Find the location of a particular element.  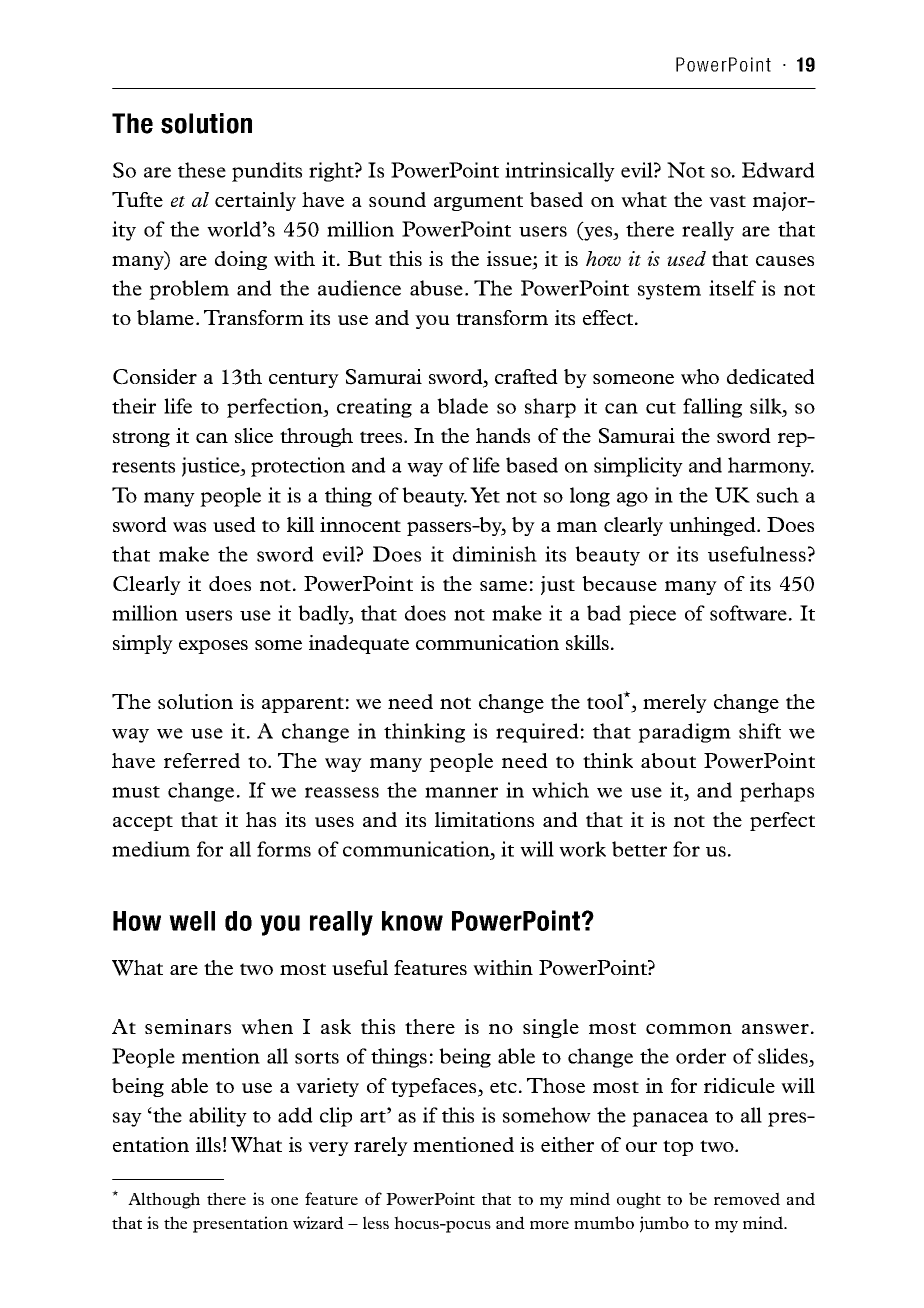

unhinged is located at coordinates (713, 526).
